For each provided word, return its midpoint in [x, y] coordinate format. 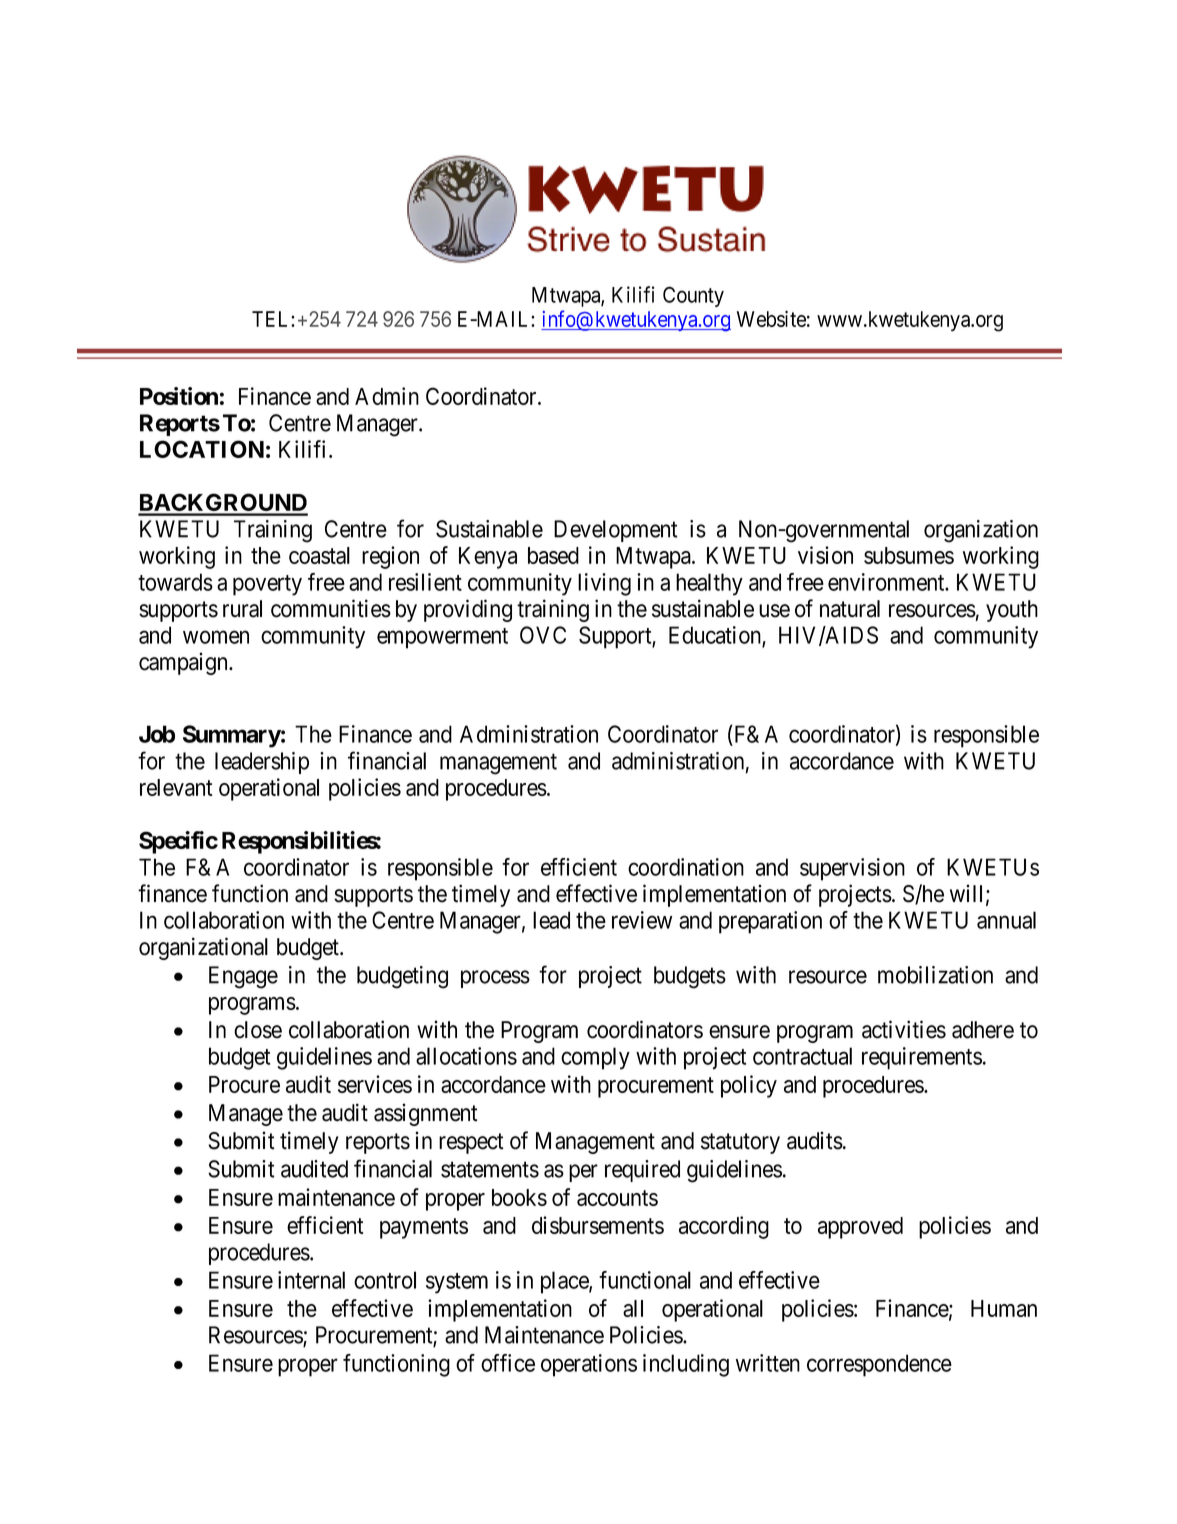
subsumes [909, 555]
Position [179, 396]
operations [589, 1365]
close [258, 1030]
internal [311, 1280]
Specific [178, 842]
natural [850, 609]
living [604, 584]
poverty [267, 585]
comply [595, 1058]
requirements [922, 1058]
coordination [686, 867]
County [693, 296]
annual [1006, 920]
